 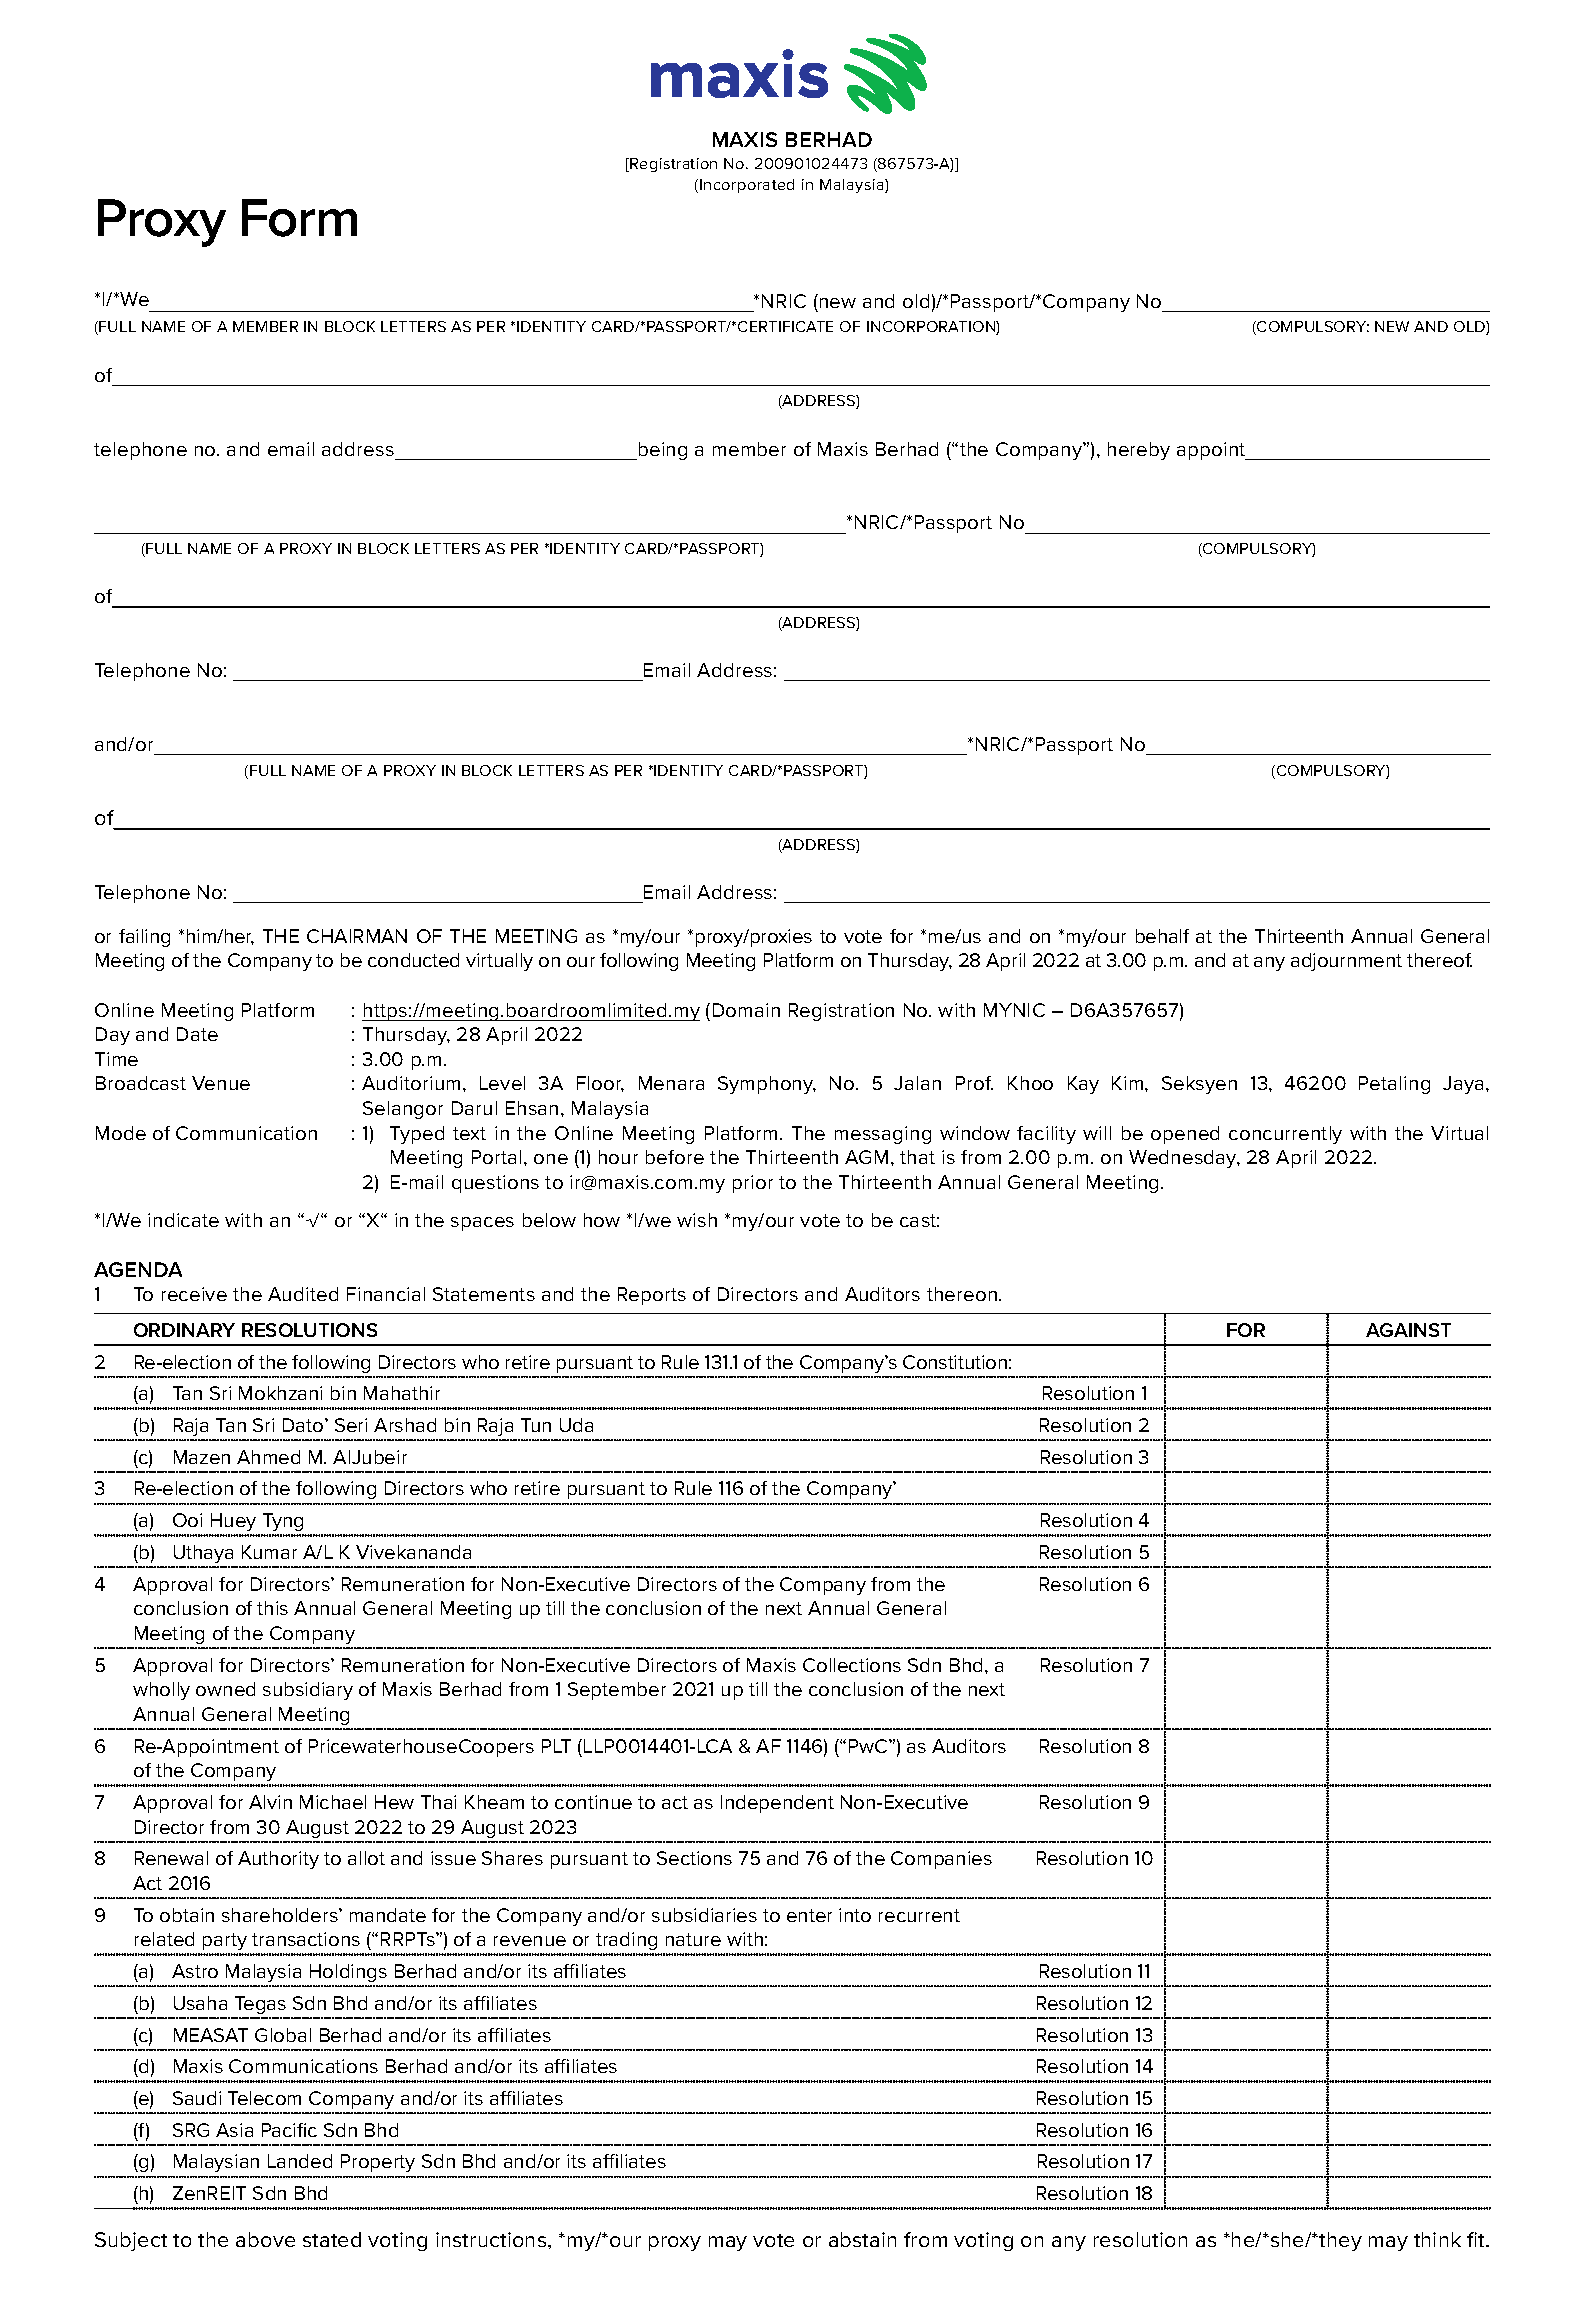 What do you see at coordinates (1285, 1135) in the page?
I see `concurrently` at bounding box center [1285, 1135].
